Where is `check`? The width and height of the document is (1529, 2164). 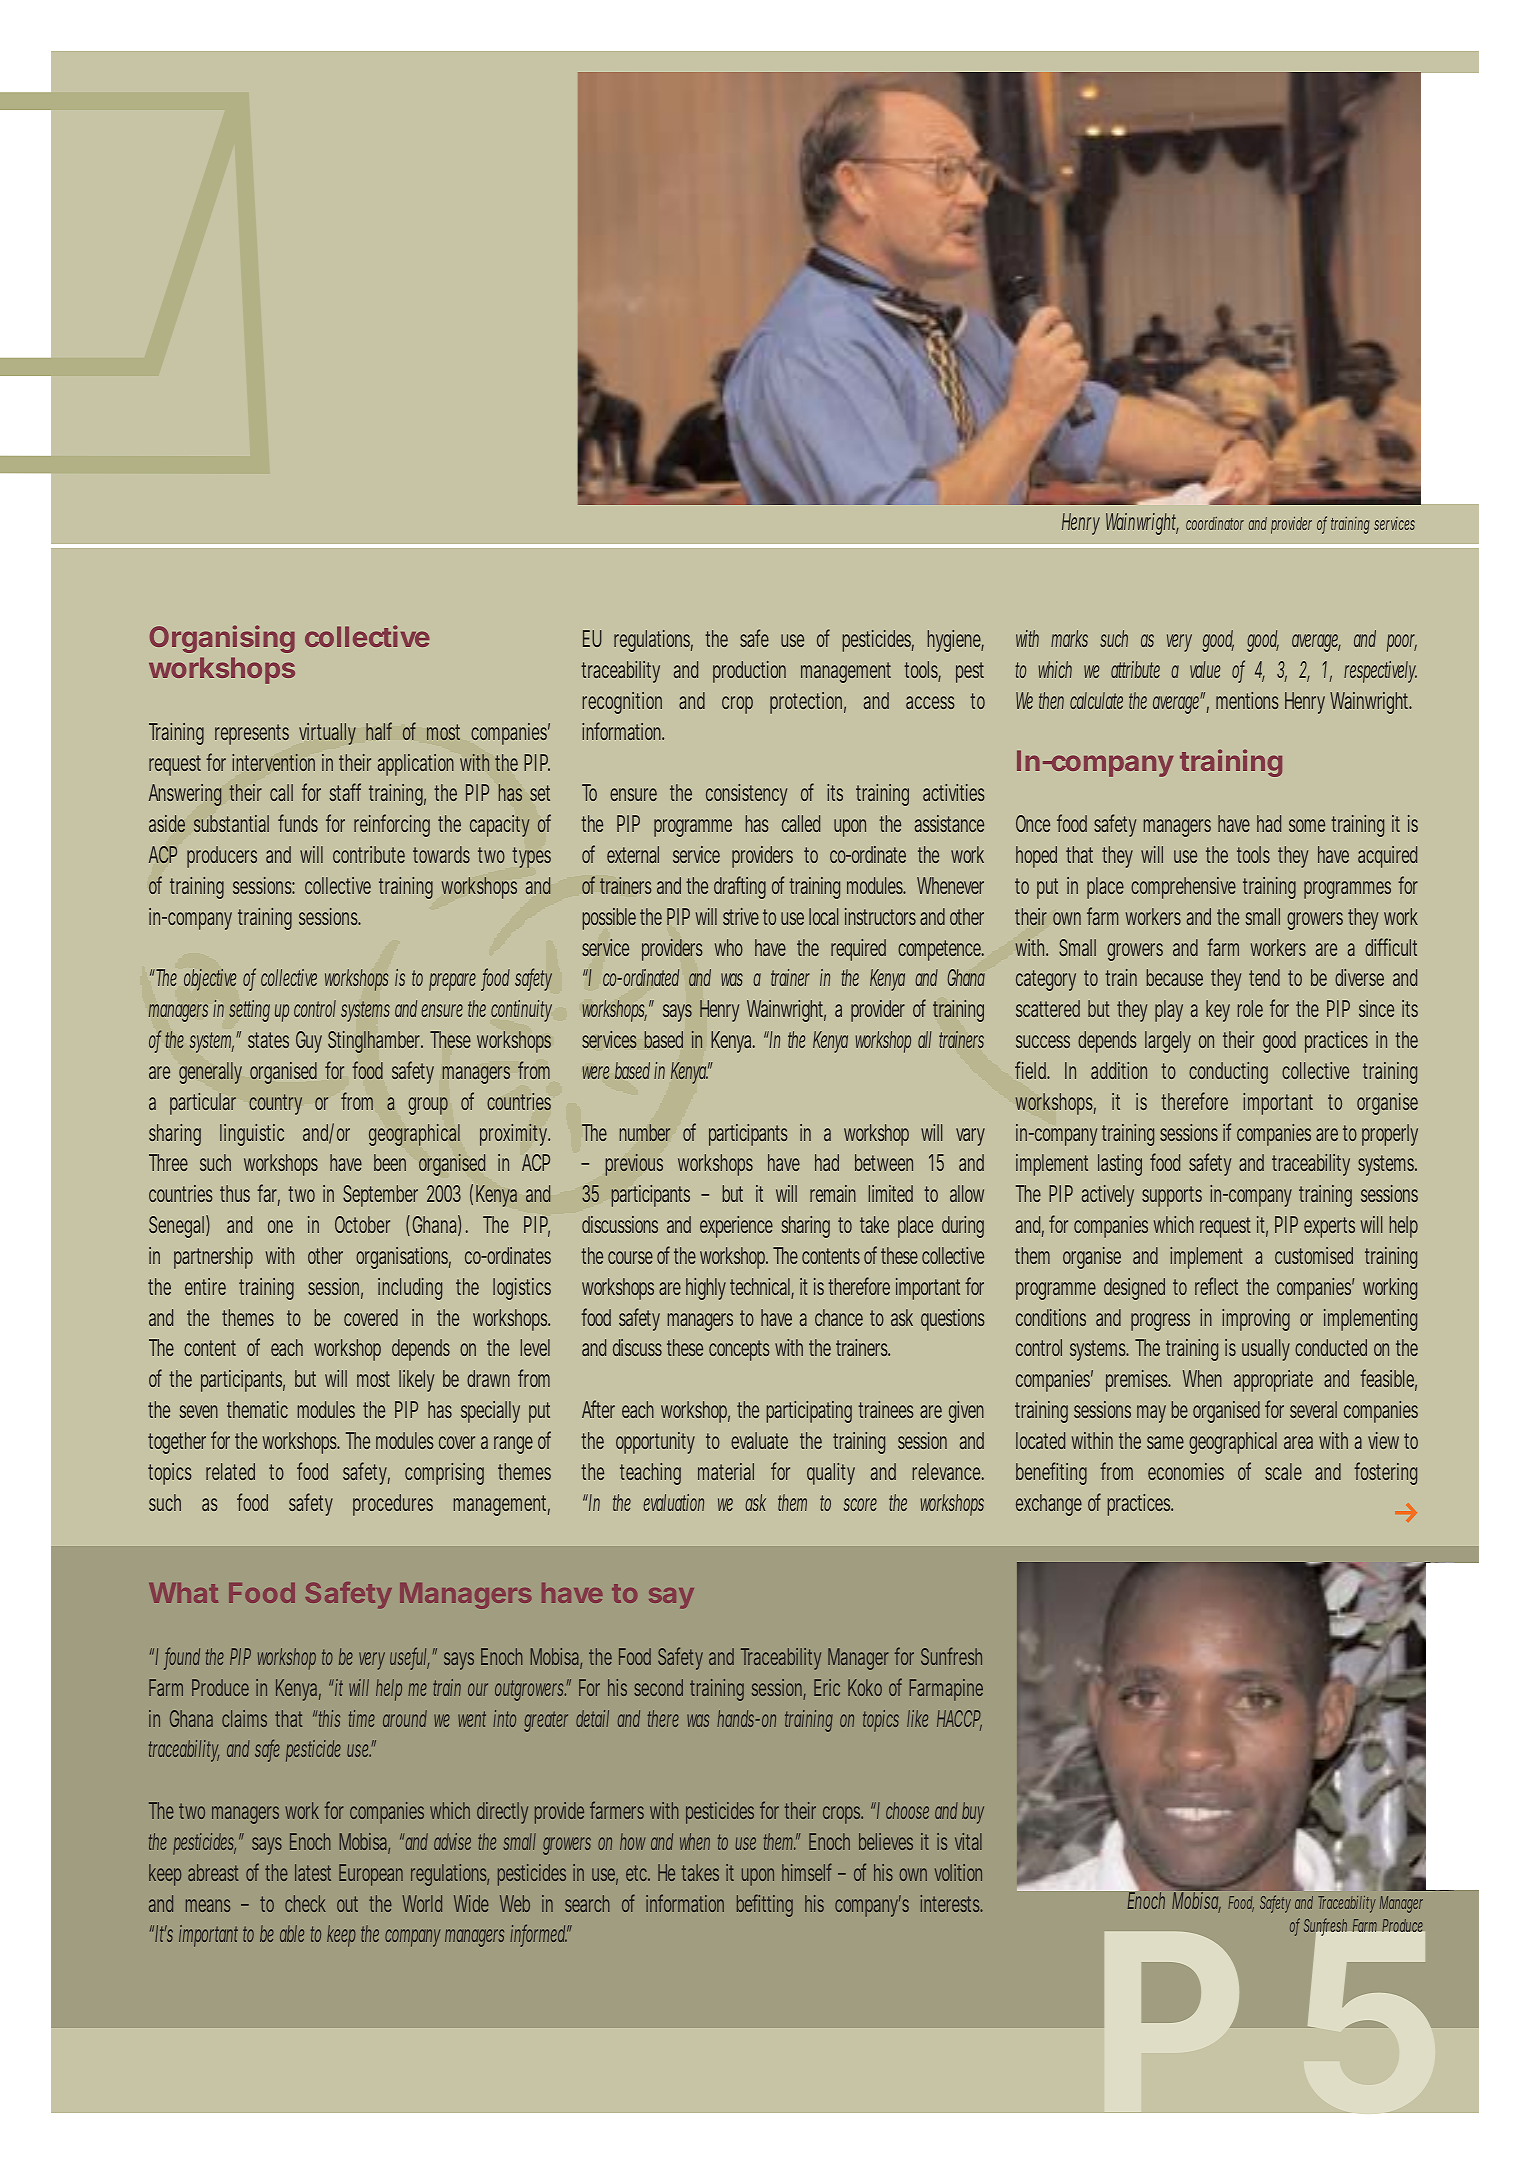 check is located at coordinates (305, 1903).
